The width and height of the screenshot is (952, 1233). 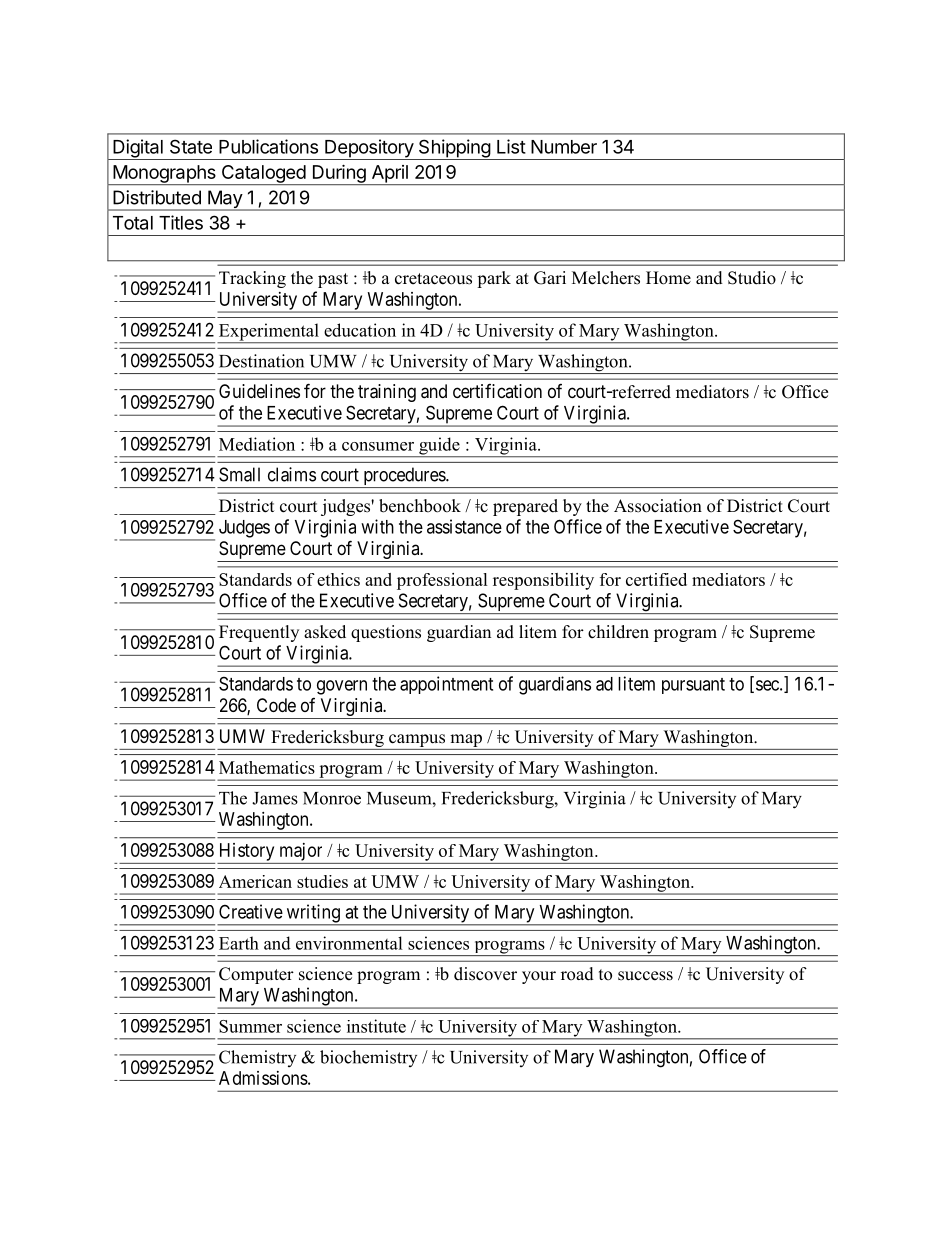 I want to click on Shipping, so click(x=454, y=149).
